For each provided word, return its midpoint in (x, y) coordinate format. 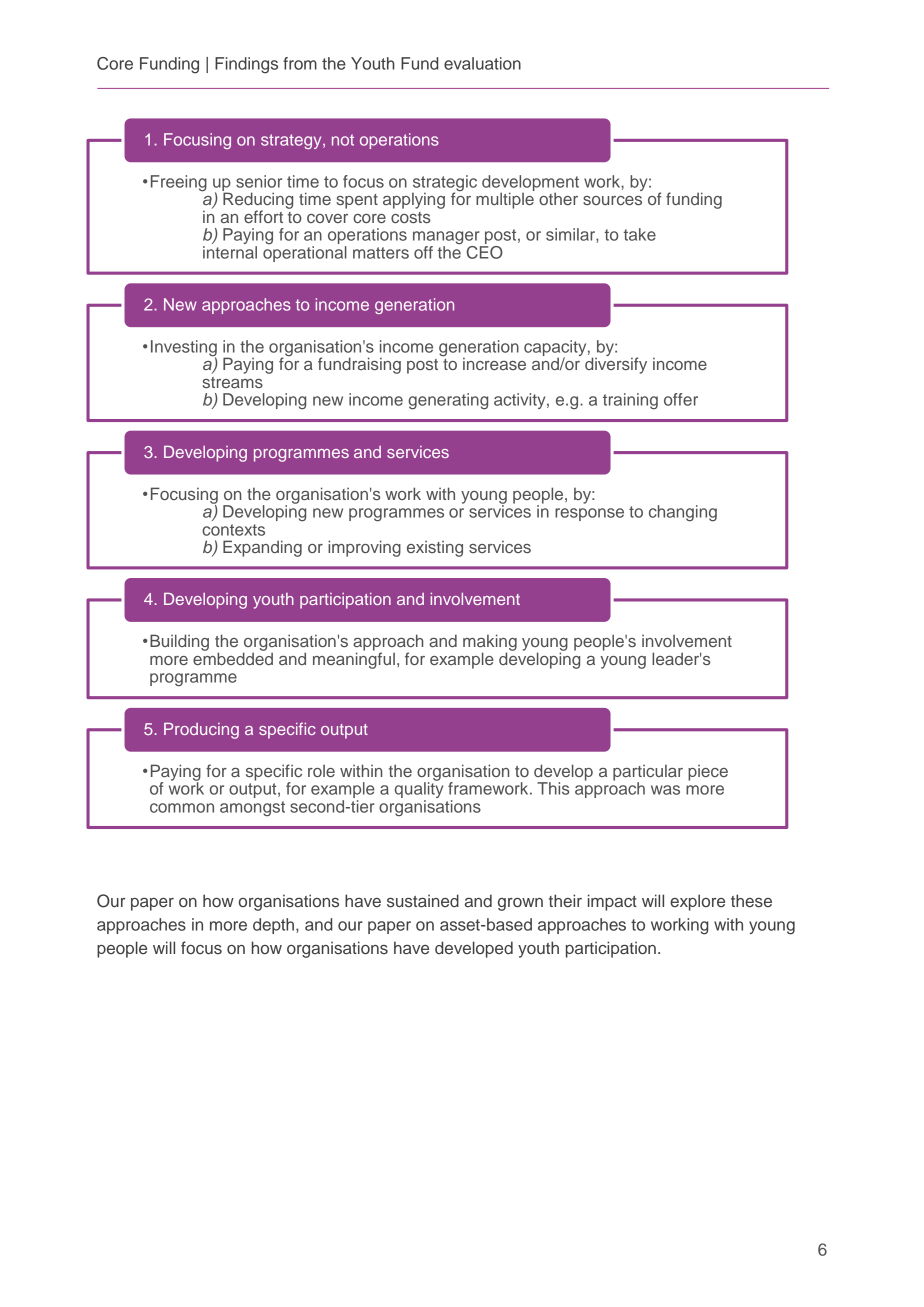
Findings (246, 65)
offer (681, 399)
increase (494, 363)
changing (683, 513)
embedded (233, 657)
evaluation (482, 63)
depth (273, 926)
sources (612, 200)
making (490, 643)
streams (232, 382)
